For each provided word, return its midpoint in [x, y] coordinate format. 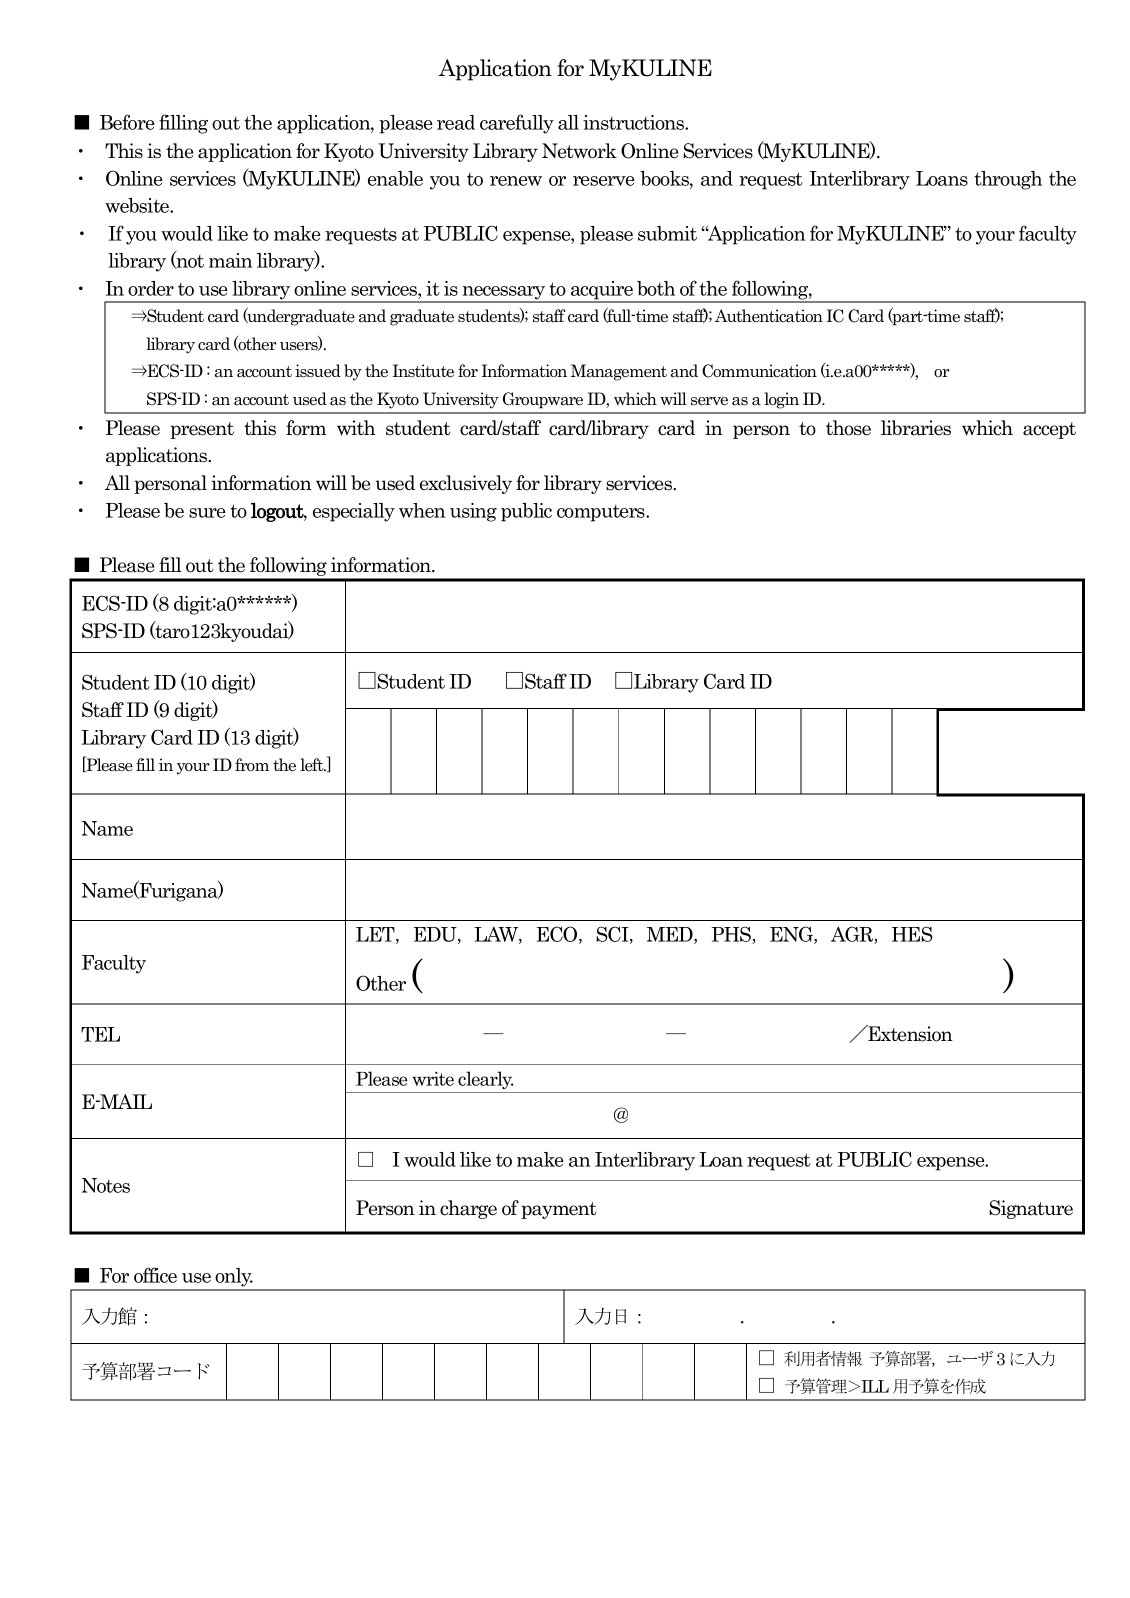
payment [559, 1210]
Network [579, 151]
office [155, 1275]
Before [127, 122]
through [1008, 180]
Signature [1031, 1209]
